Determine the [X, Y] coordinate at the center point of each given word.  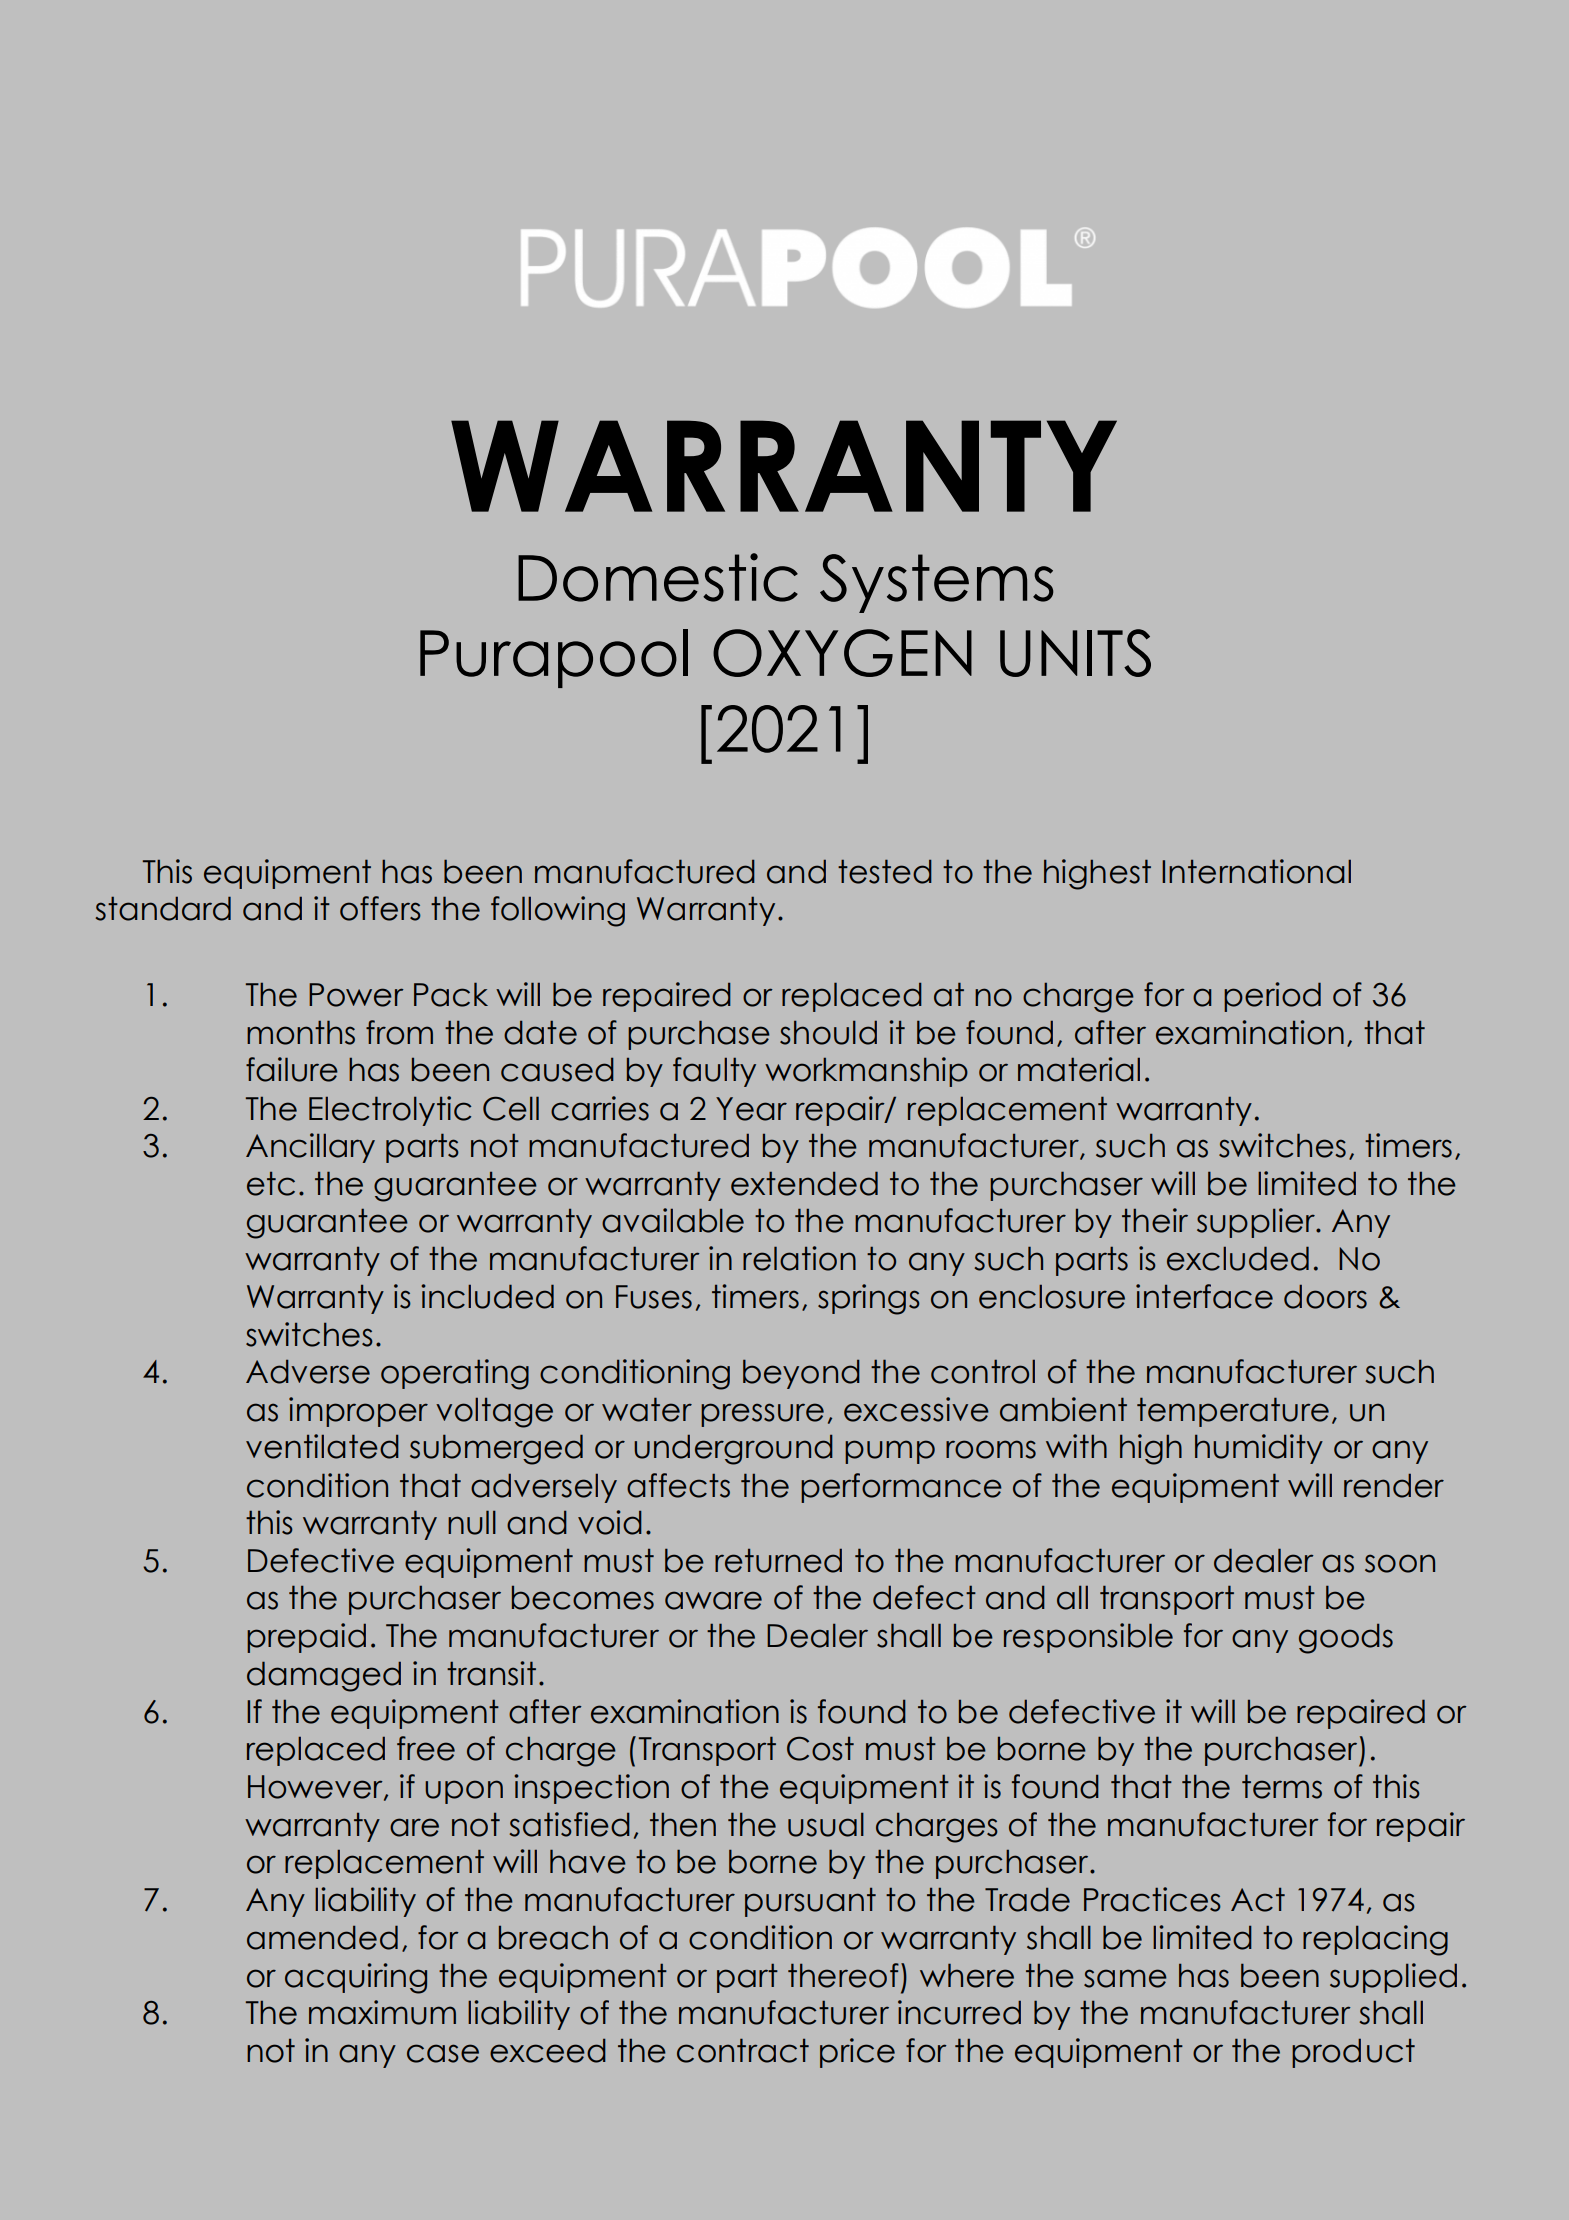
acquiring [356, 1978]
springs [869, 1299]
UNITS [1075, 653]
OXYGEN [842, 653]
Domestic [658, 577]
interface [1204, 1296]
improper [358, 1412]
